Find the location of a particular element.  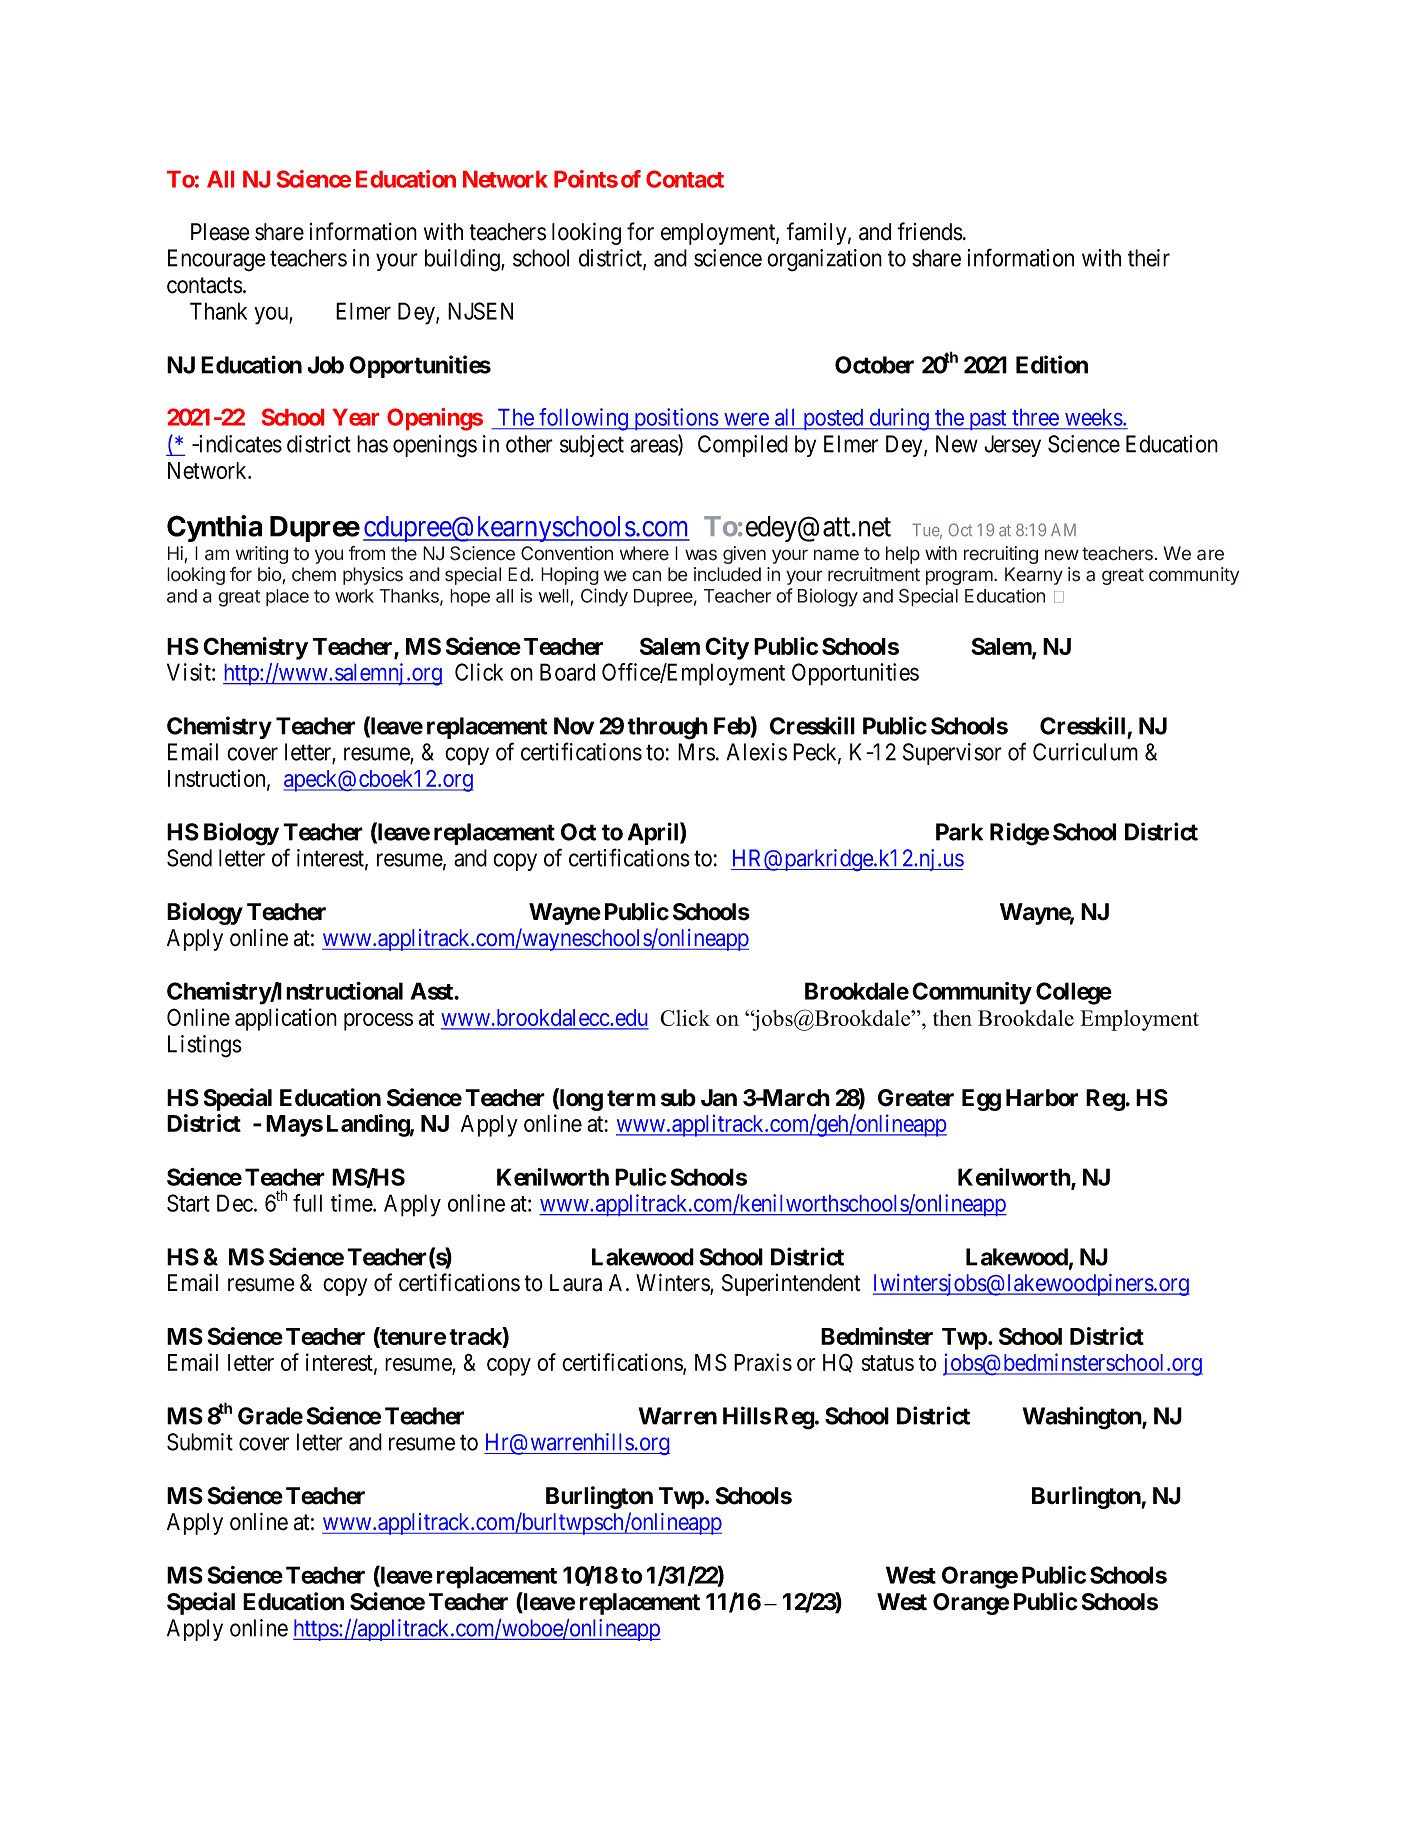

status is located at coordinates (888, 1363).
